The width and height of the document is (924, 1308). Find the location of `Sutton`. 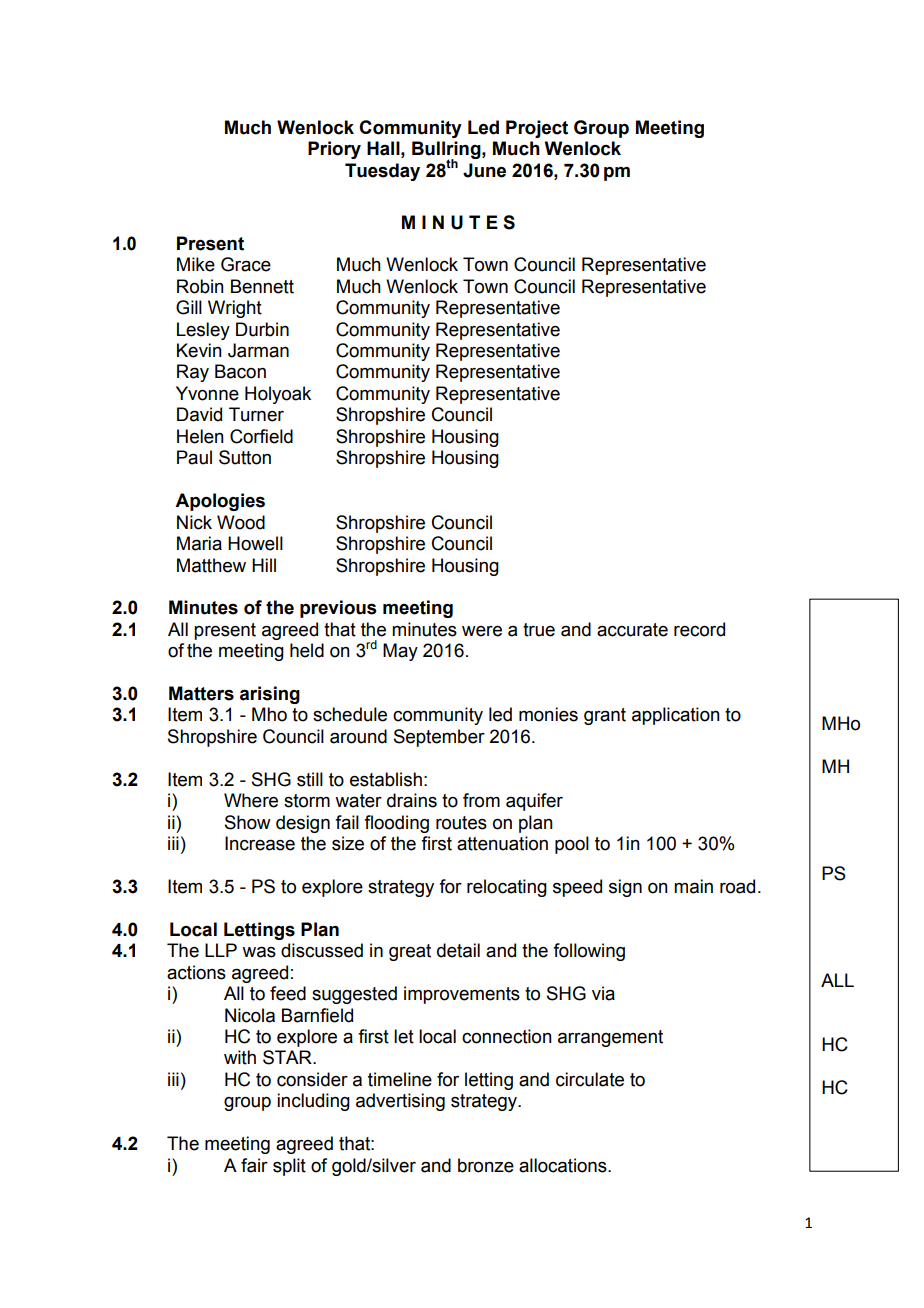

Sutton is located at coordinates (245, 457).
